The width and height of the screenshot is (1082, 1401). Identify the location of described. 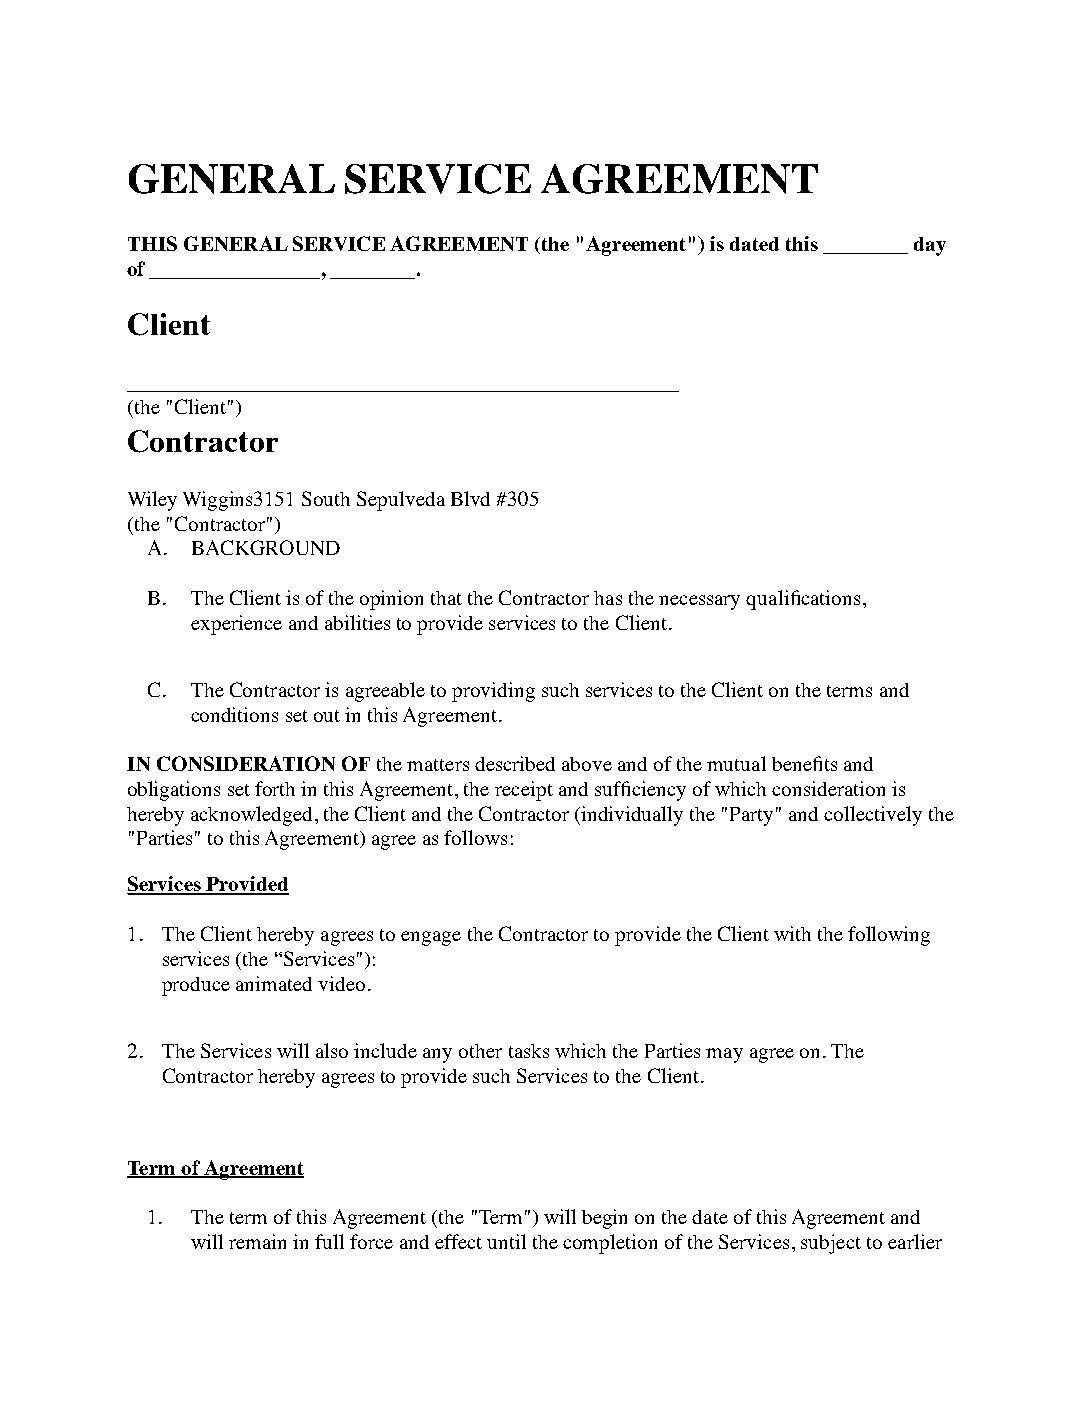
(515, 763).
